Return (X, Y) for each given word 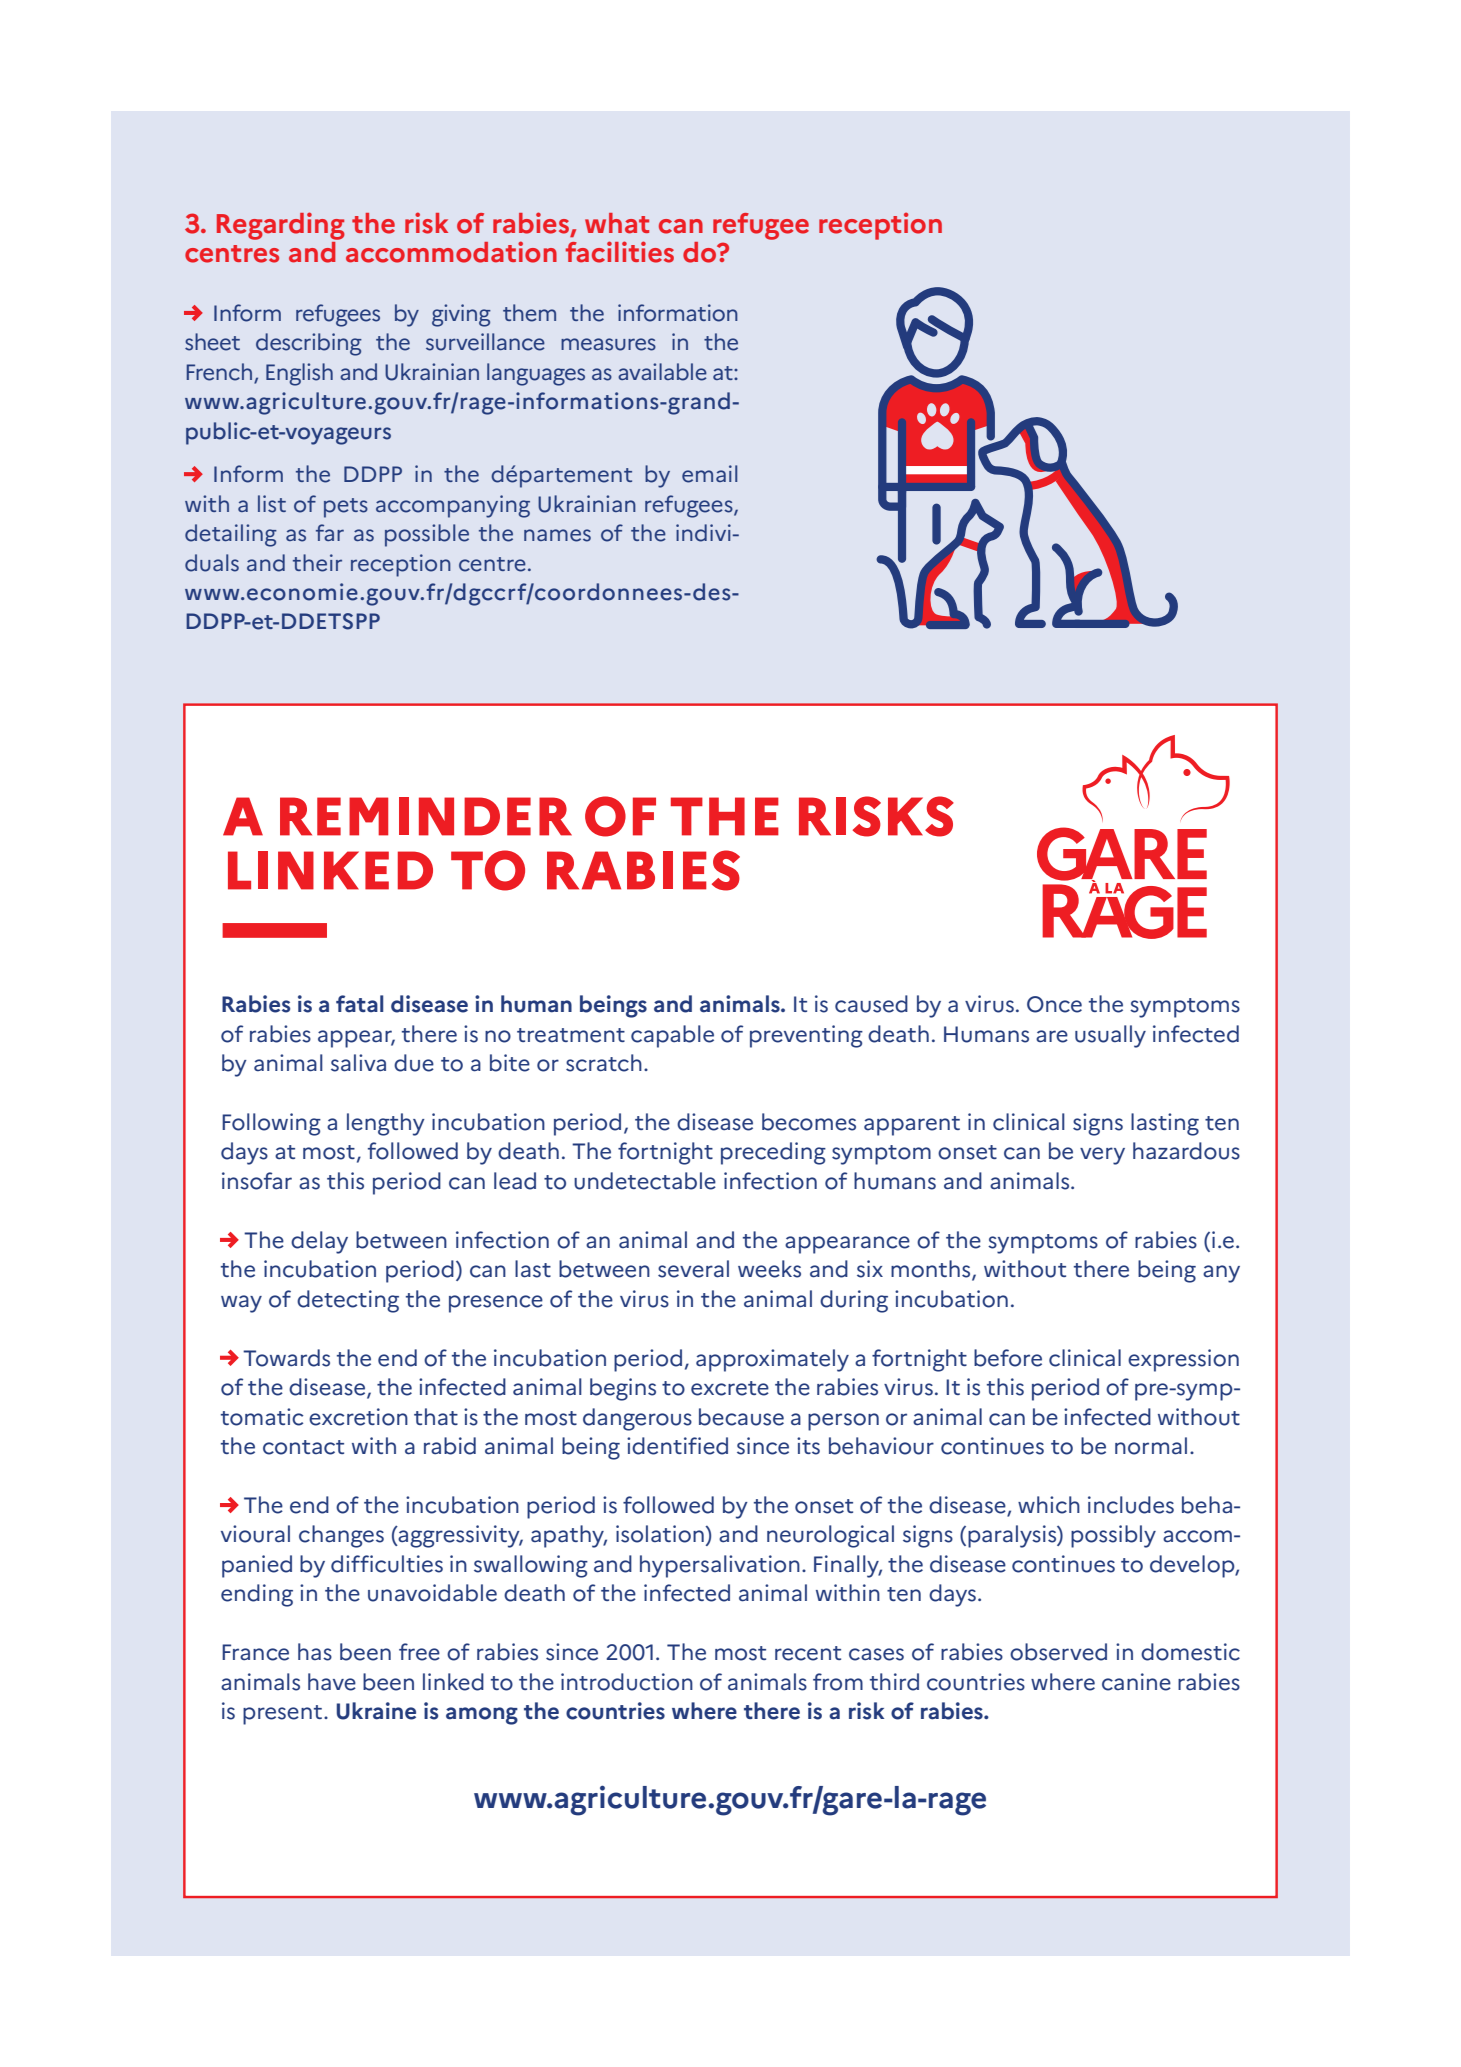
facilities (620, 252)
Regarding (281, 226)
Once (1054, 1004)
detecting (348, 1301)
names (557, 535)
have (332, 1682)
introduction (627, 1682)
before (1008, 1358)
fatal (359, 1004)
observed (1058, 1652)
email (709, 474)
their (317, 563)
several (693, 1269)
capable (672, 1036)
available (662, 372)
